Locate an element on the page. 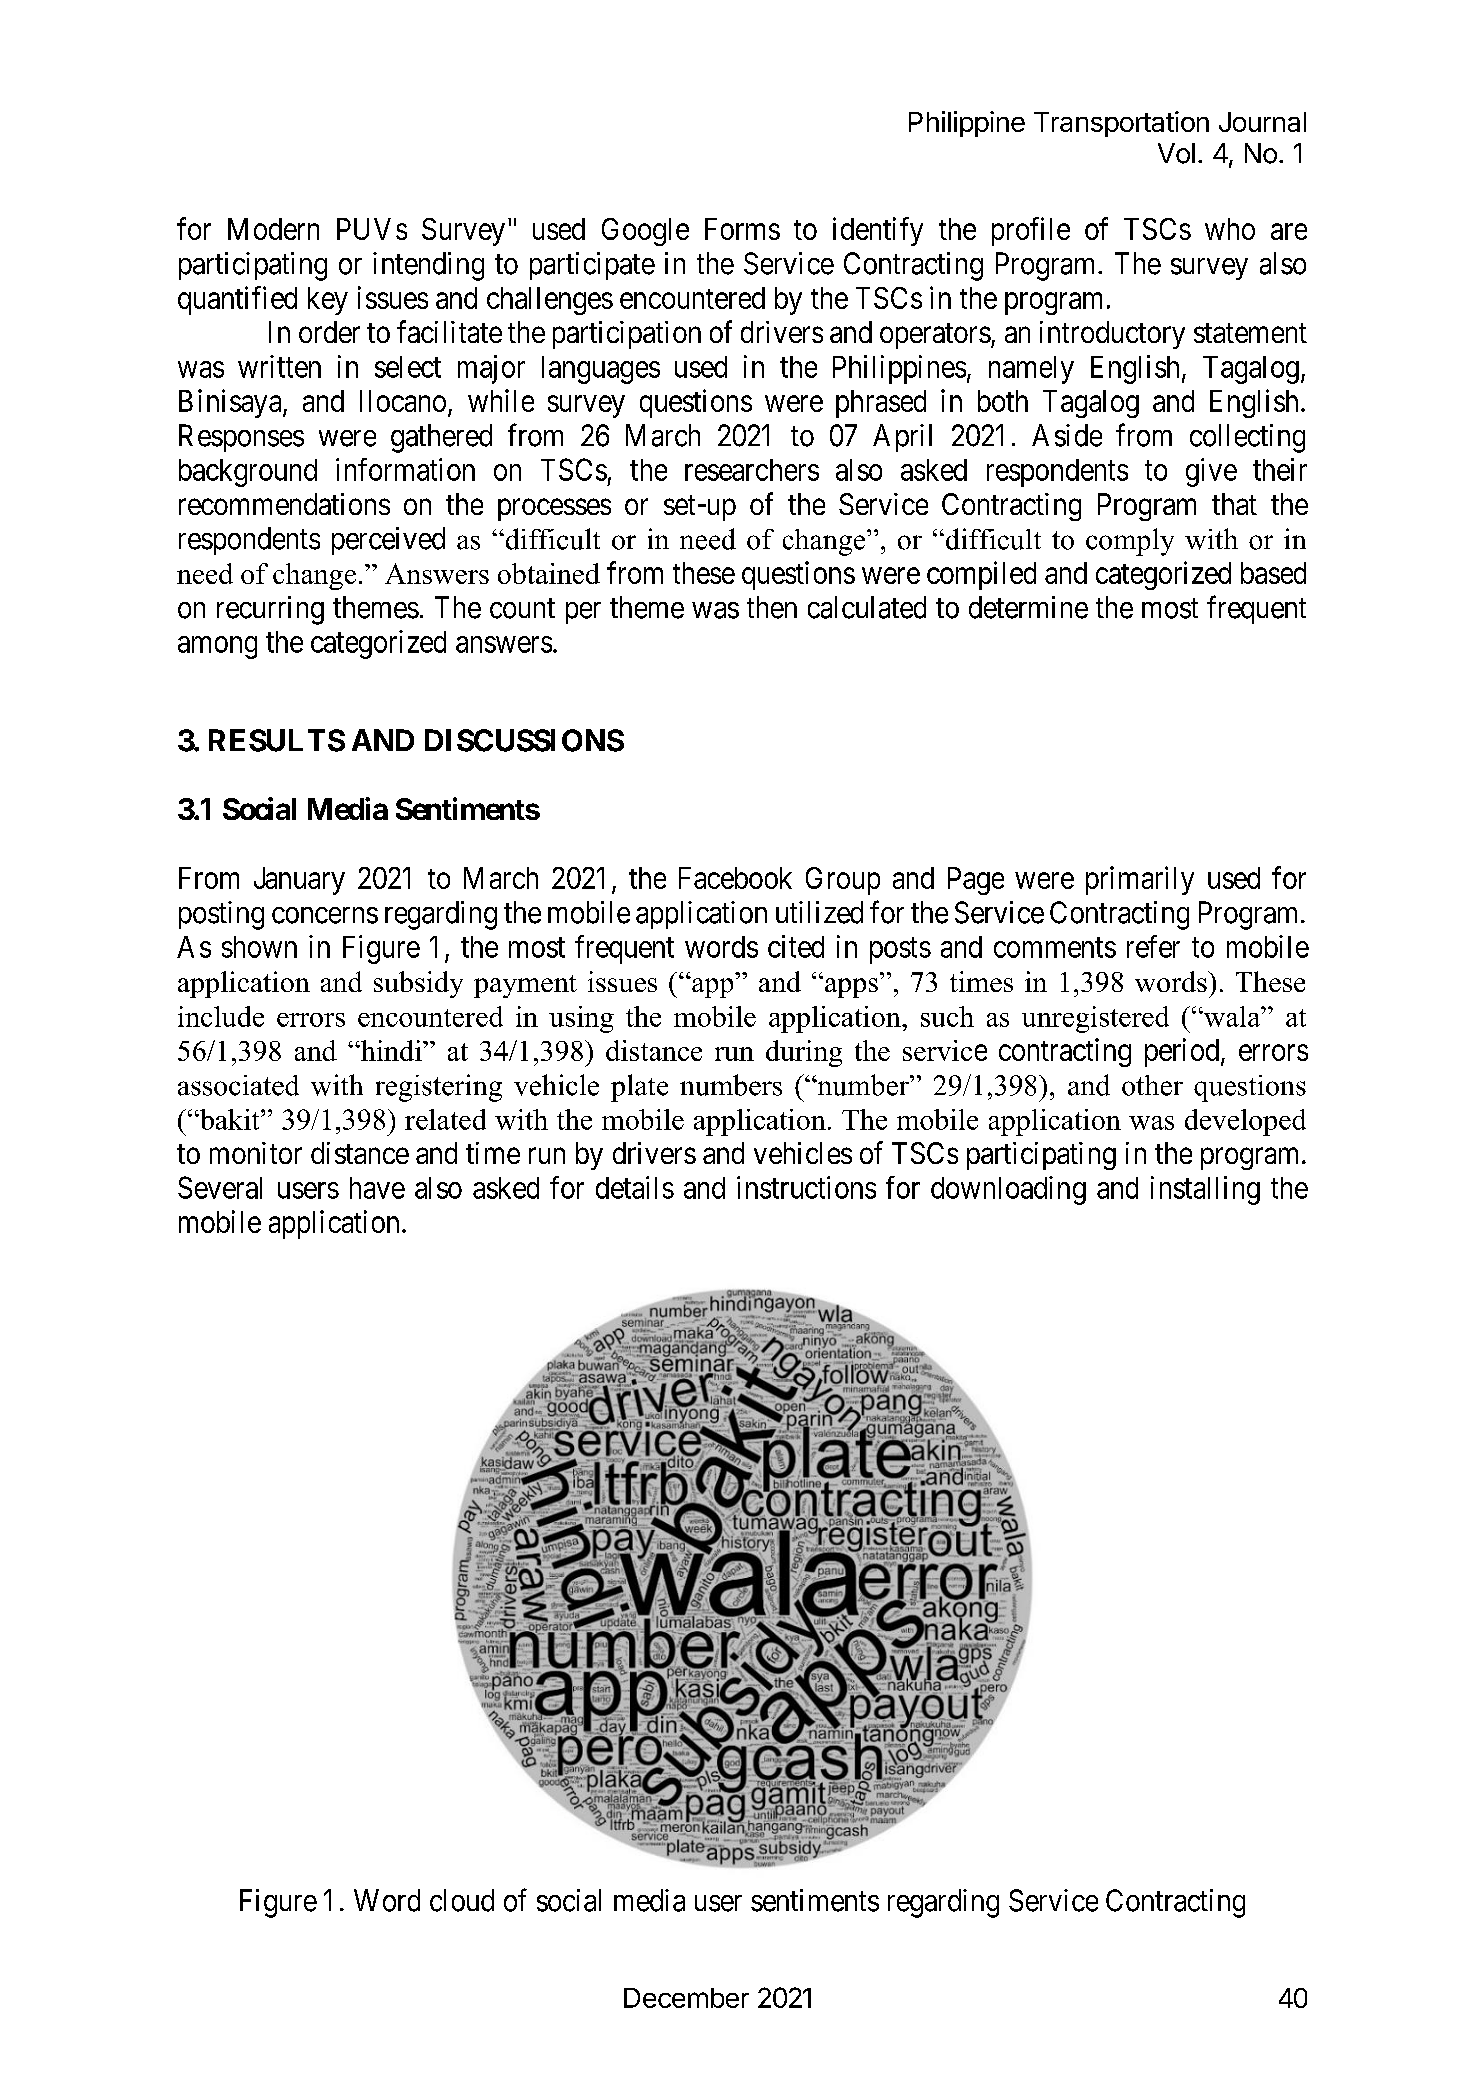 This image has width=1484, height=2098. during is located at coordinates (804, 1053).
